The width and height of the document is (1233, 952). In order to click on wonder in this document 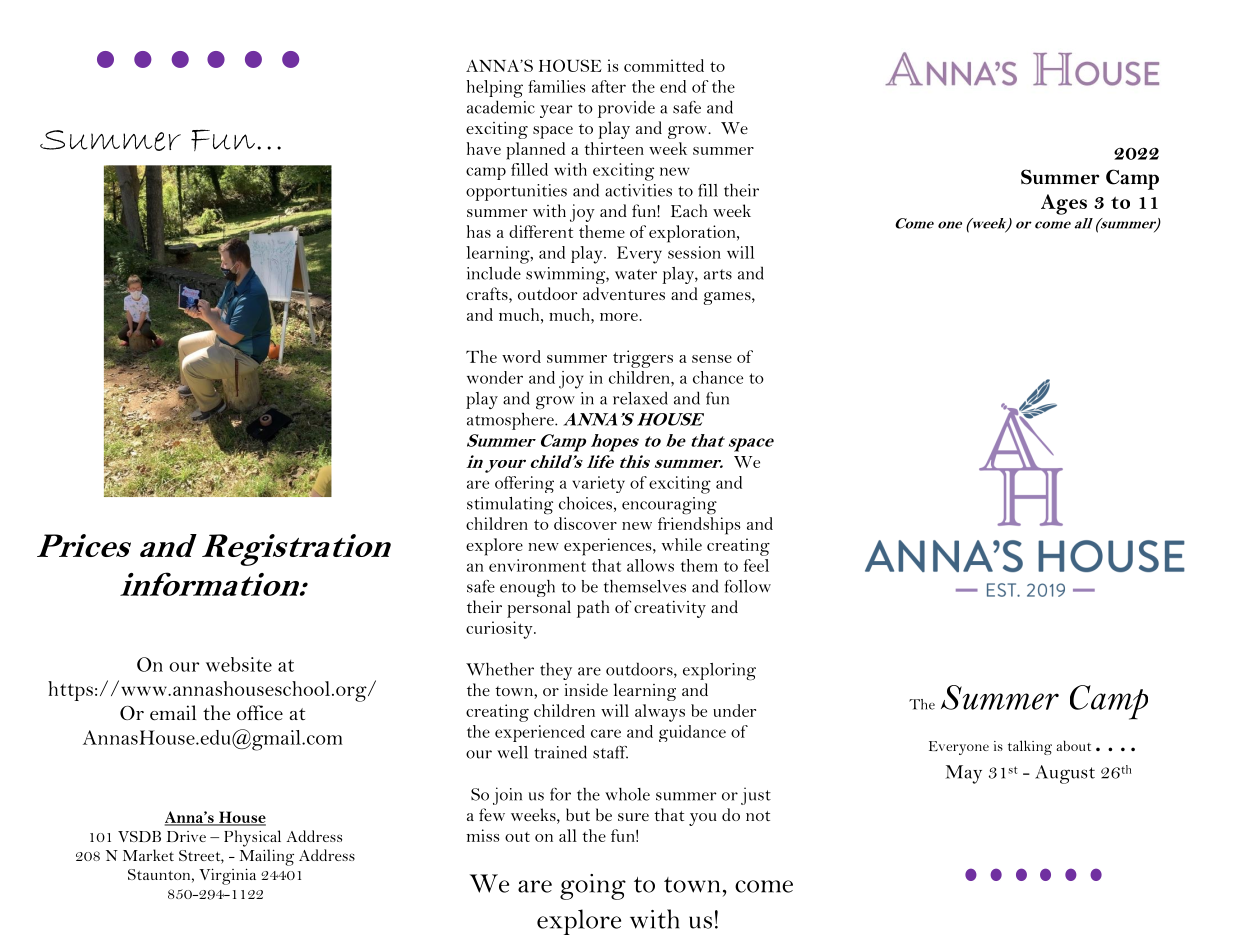, I will do `click(495, 377)`.
